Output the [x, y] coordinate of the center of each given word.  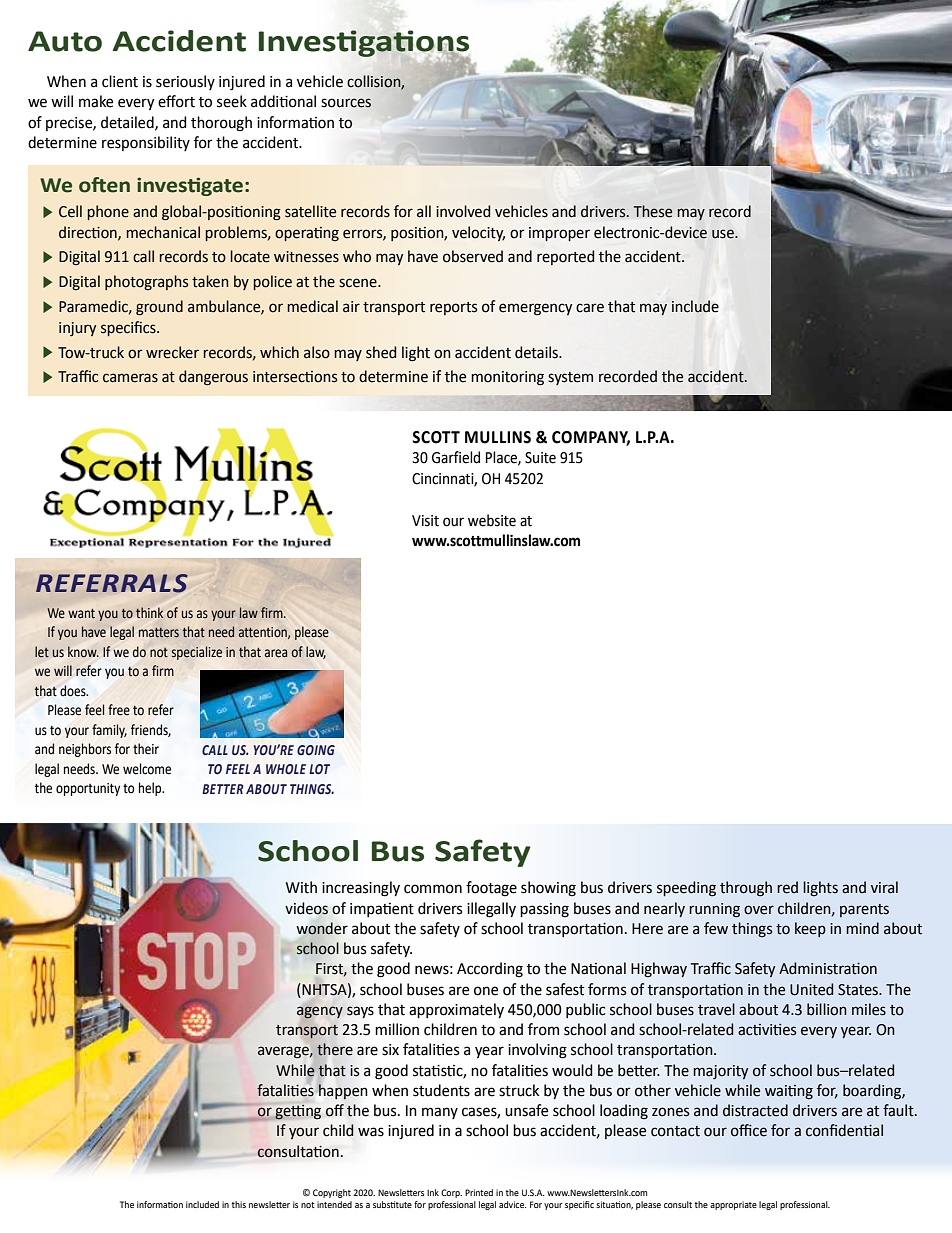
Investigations [364, 44]
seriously [185, 82]
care [590, 308]
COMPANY [591, 438]
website [492, 520]
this [239, 1204]
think [149, 612]
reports [453, 308]
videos [306, 908]
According [490, 970]
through [746, 889]
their [146, 749]
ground [159, 308]
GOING [316, 750]
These [653, 211]
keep [810, 929]
